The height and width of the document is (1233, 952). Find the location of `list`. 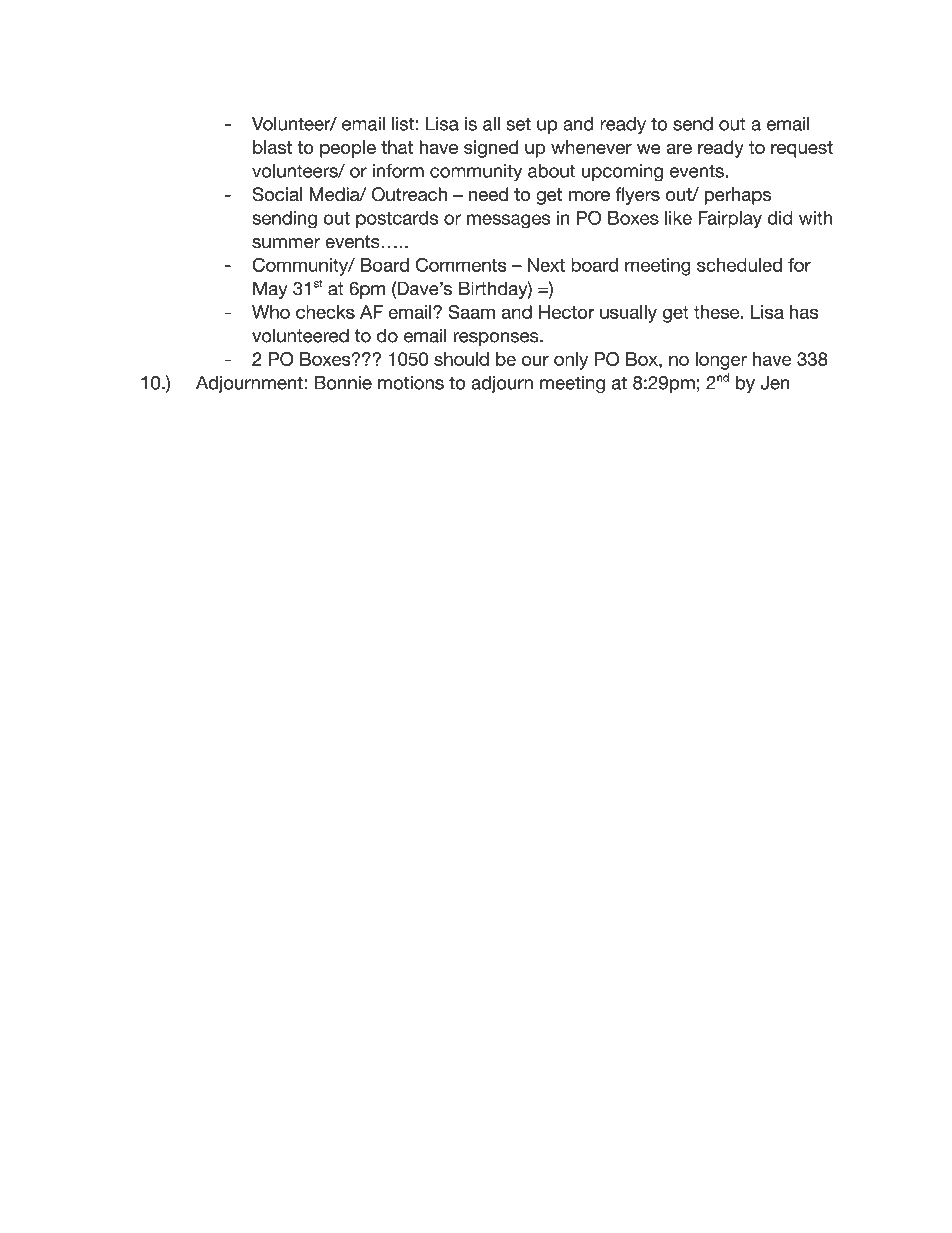

list is located at coordinates (403, 123).
